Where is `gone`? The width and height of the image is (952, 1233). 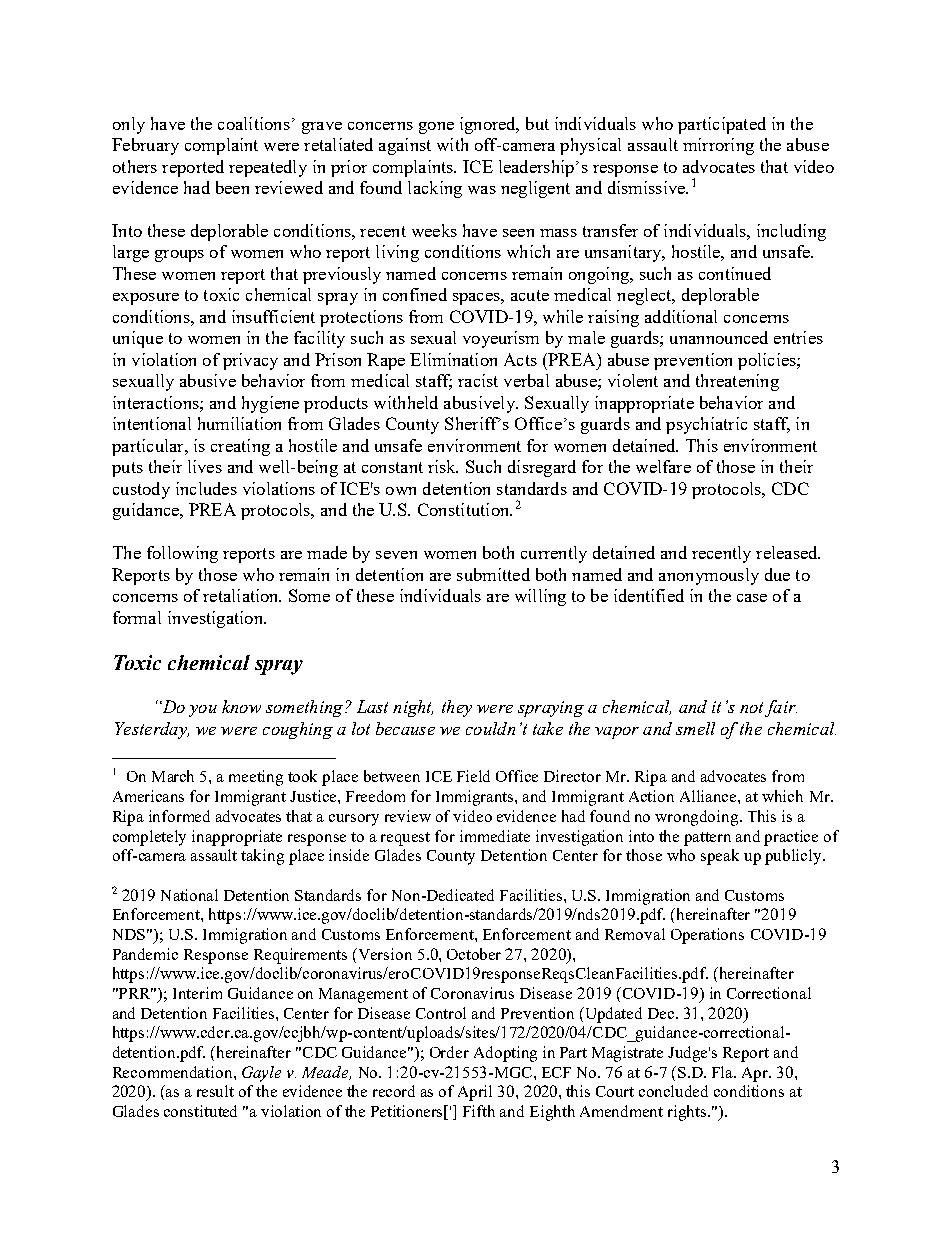
gone is located at coordinates (436, 128).
